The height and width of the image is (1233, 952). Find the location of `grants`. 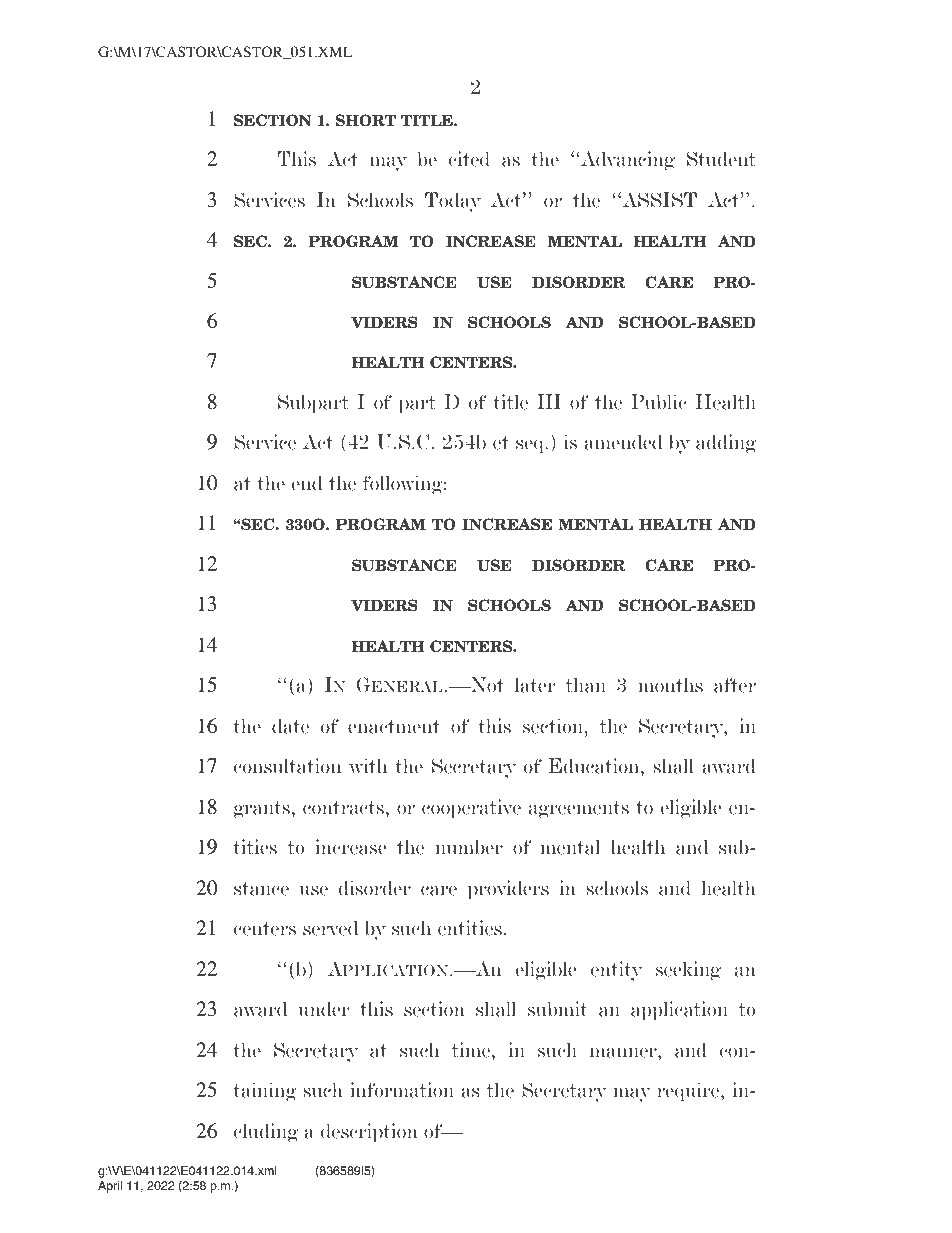

grants is located at coordinates (262, 810).
